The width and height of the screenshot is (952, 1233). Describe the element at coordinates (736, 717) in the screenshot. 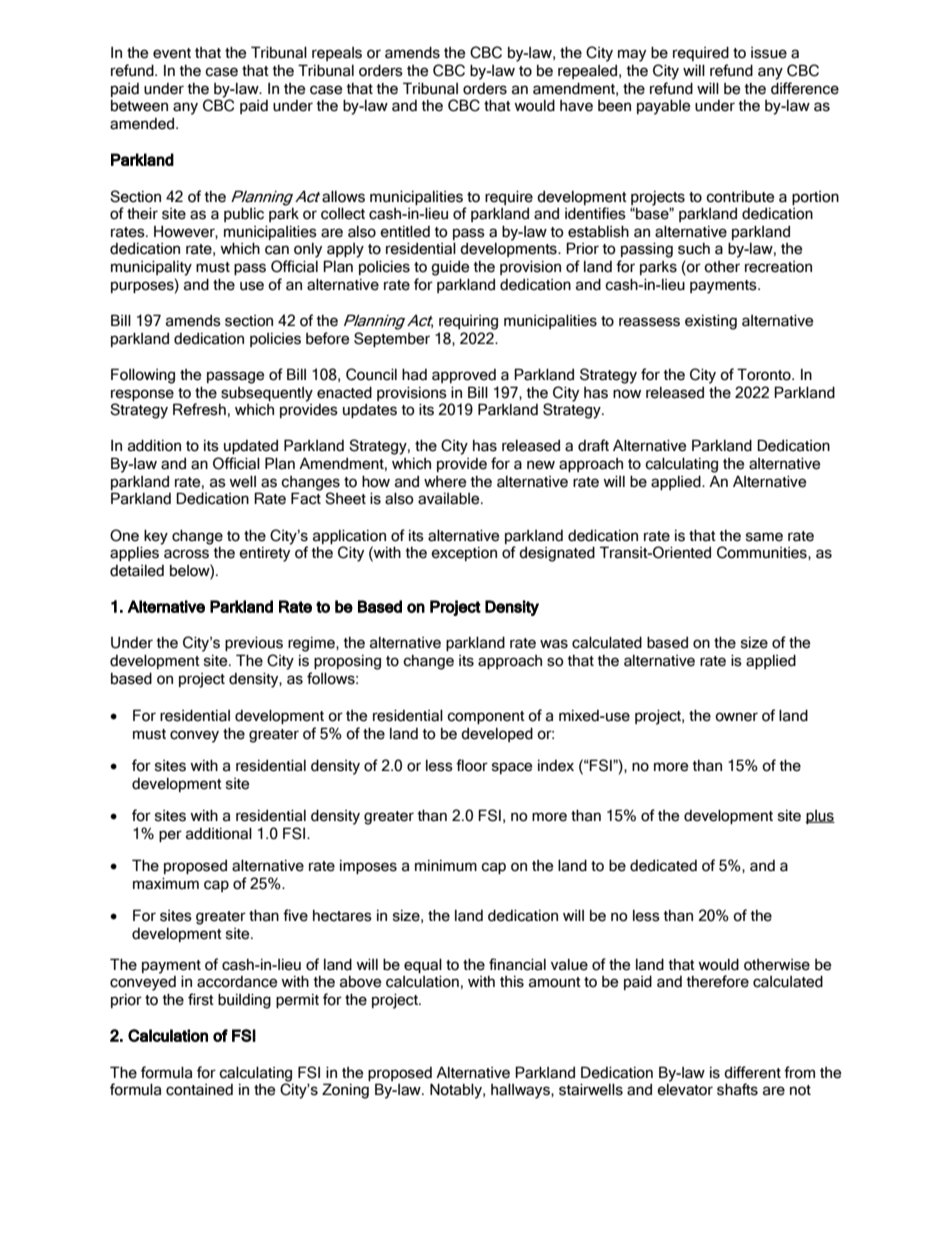

I see `owner` at that location.
